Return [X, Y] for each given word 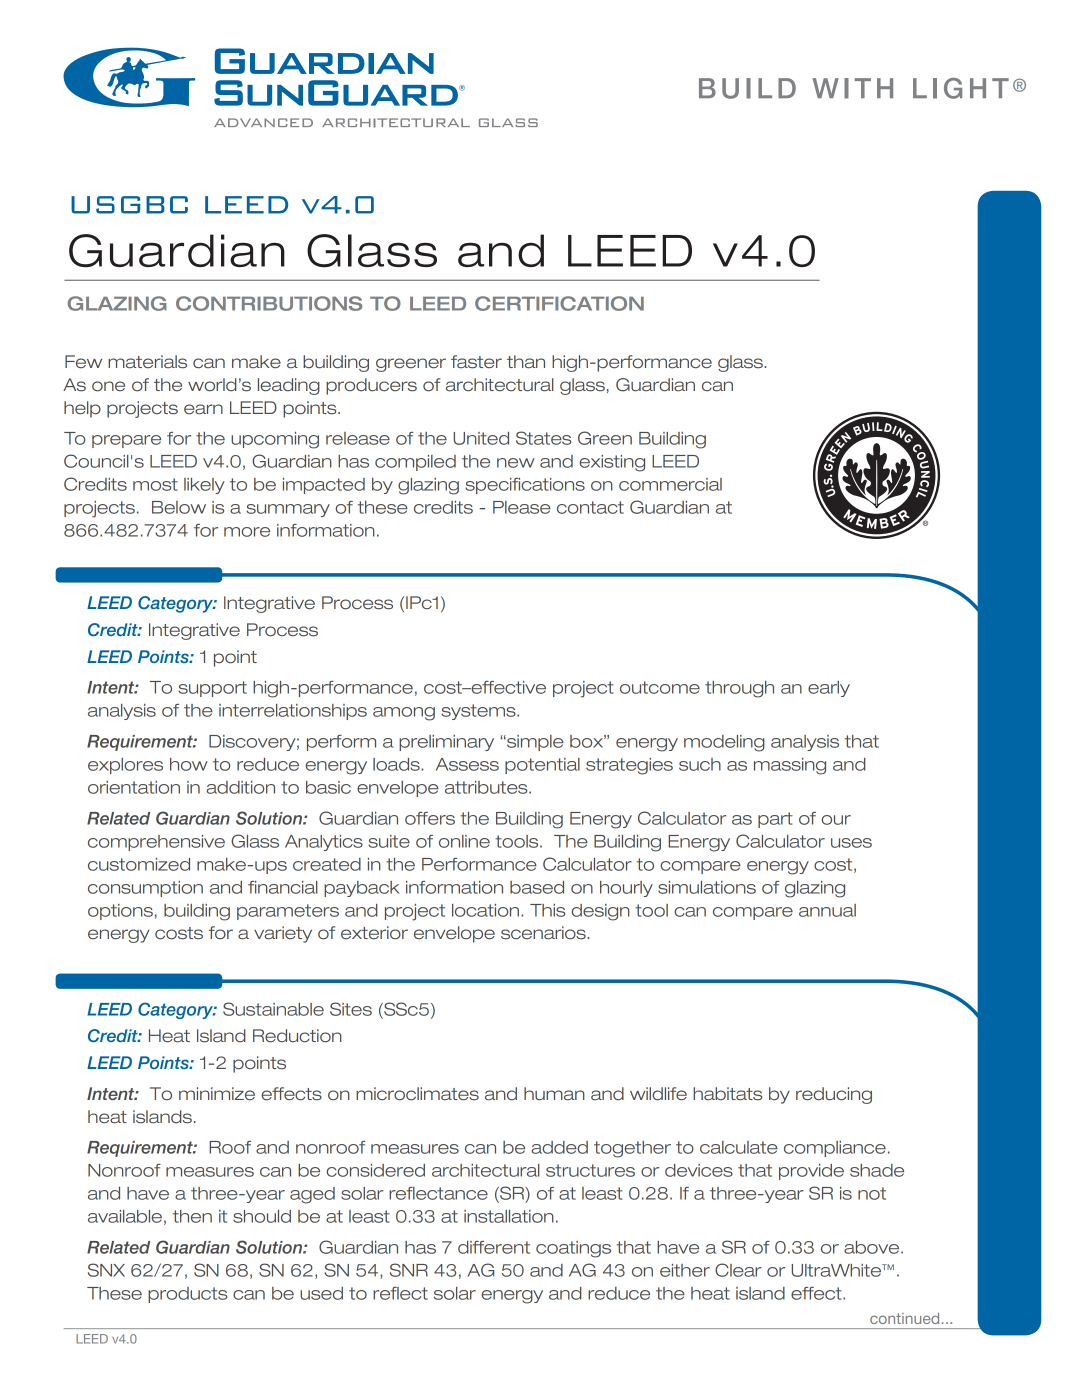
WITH [852, 88]
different [494, 1247]
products [187, 1295]
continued [904, 1318]
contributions [269, 303]
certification [559, 303]
